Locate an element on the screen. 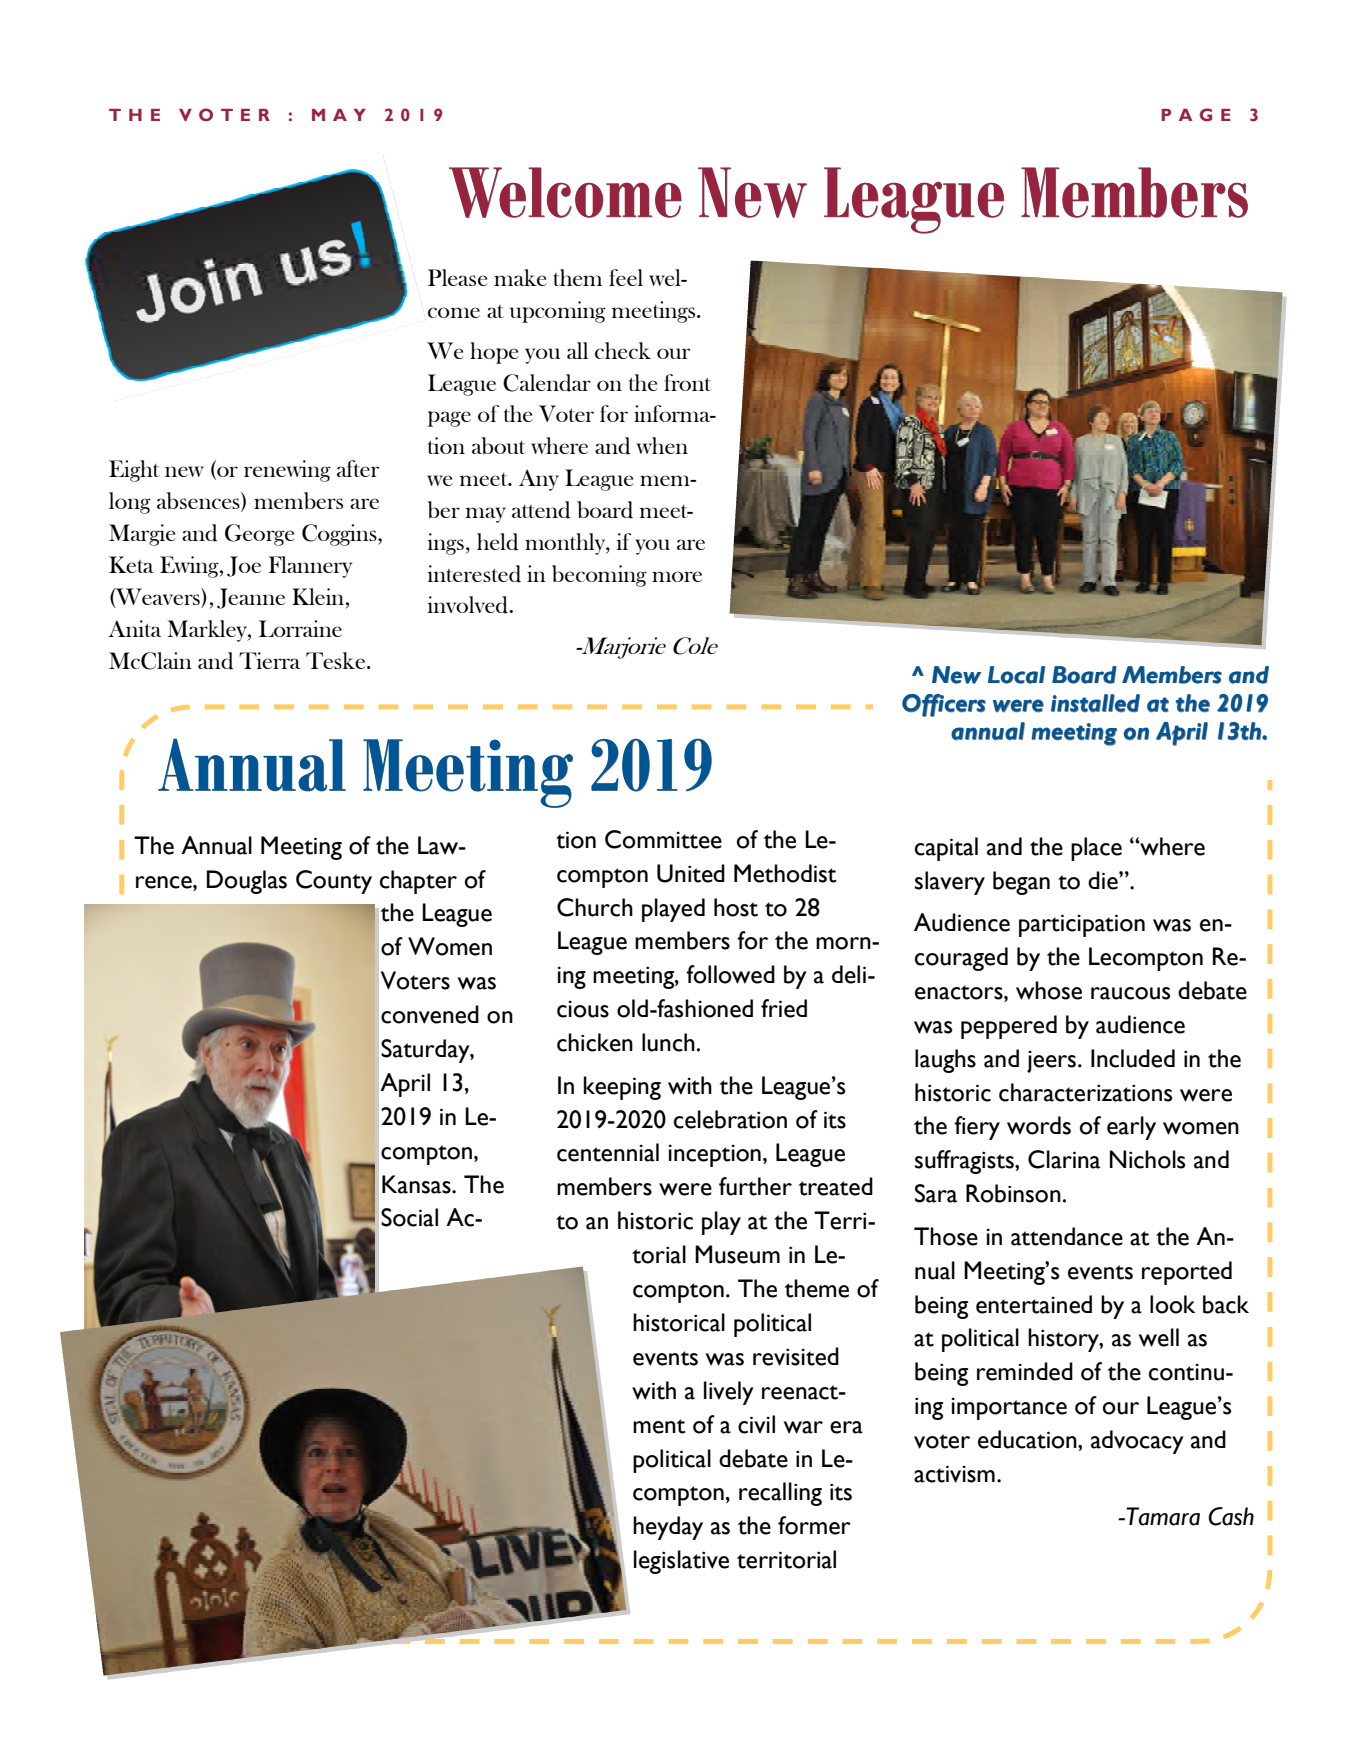  Local is located at coordinates (1016, 675).
